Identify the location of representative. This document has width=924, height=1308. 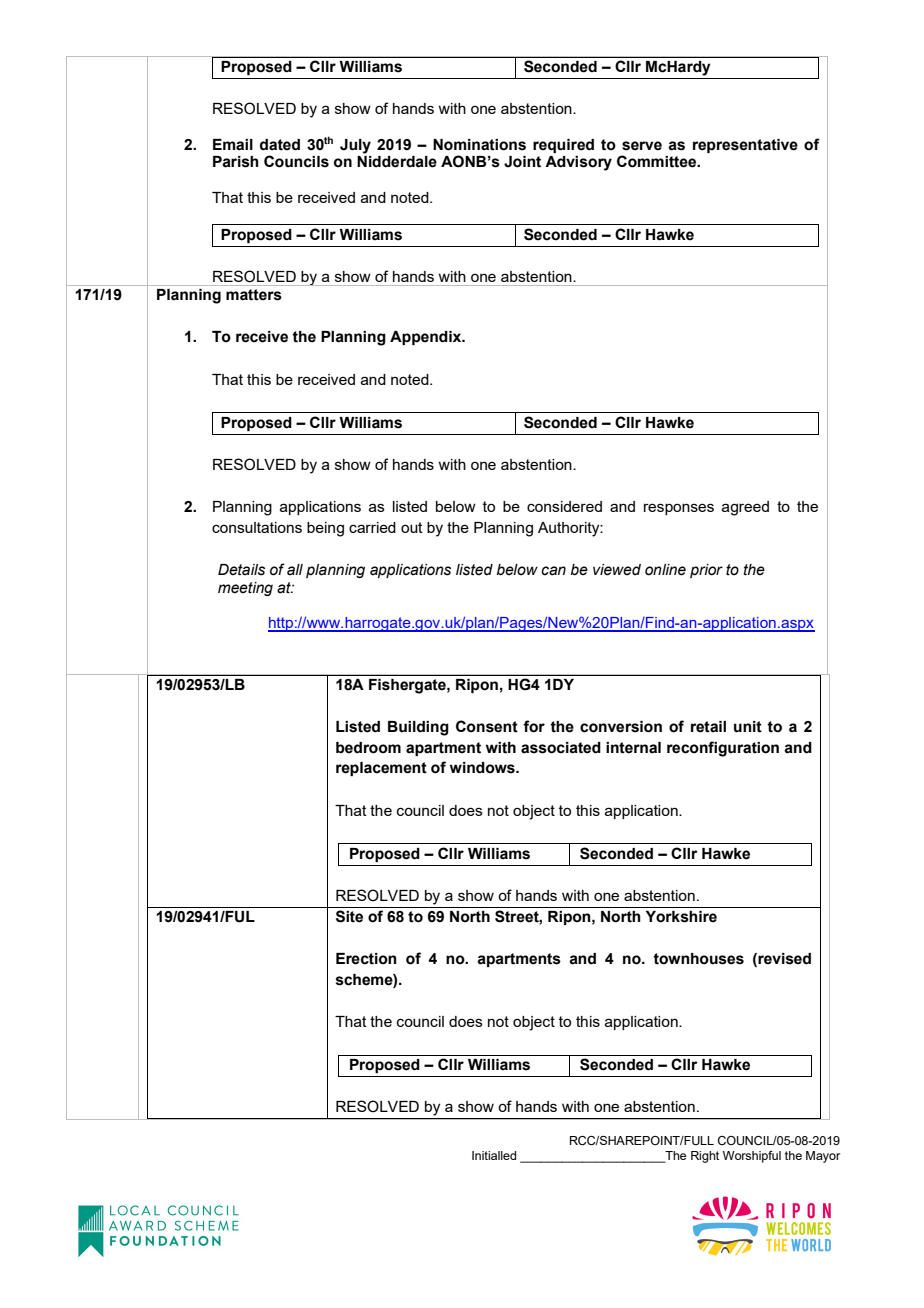
(745, 146).
